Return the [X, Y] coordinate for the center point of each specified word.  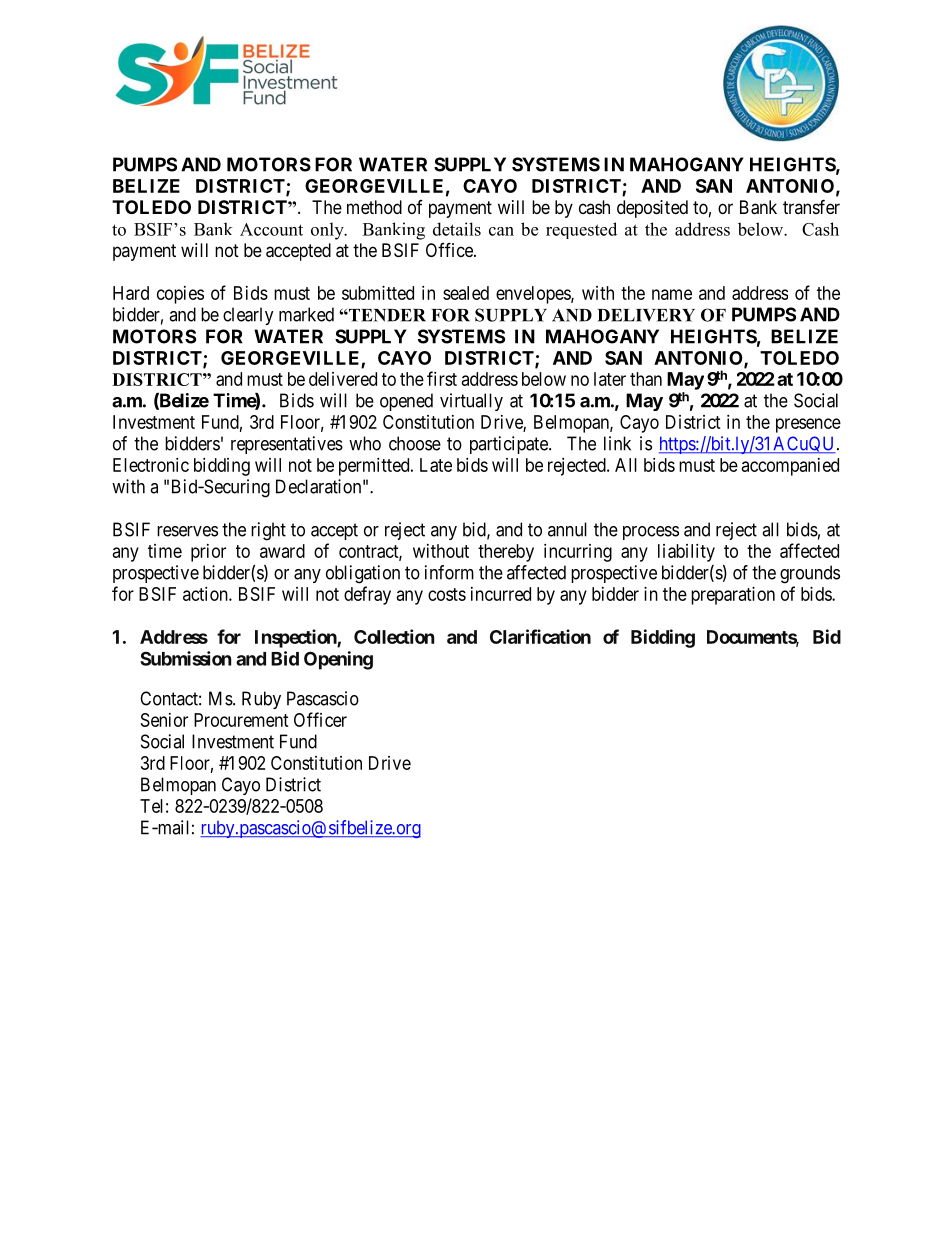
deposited [652, 209]
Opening [338, 660]
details [457, 229]
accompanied [790, 467]
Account [271, 229]
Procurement [241, 720]
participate [510, 445]
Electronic [151, 465]
